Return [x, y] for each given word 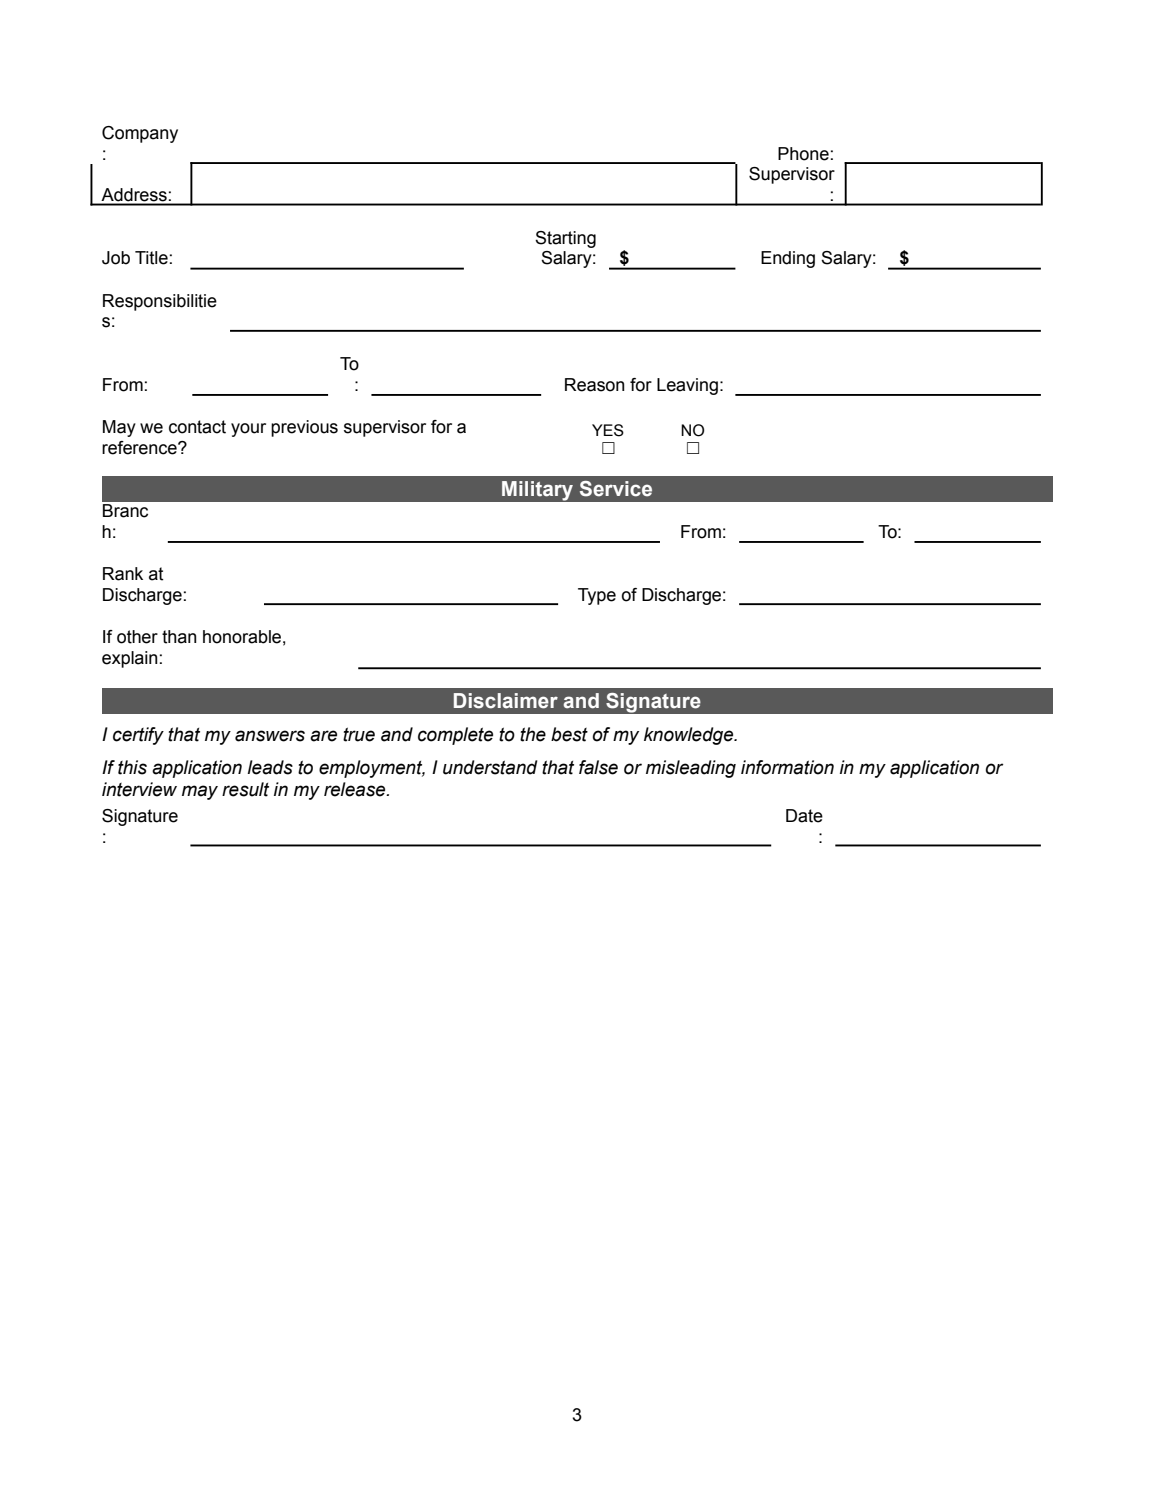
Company [140, 134]
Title [151, 258]
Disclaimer [506, 701]
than [179, 637]
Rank [123, 574]
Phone [803, 154]
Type [597, 596]
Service [616, 489]
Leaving [687, 386]
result [245, 789]
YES [608, 430]
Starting [565, 239]
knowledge [690, 736]
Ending [788, 259]
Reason [595, 385]
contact [197, 427]
